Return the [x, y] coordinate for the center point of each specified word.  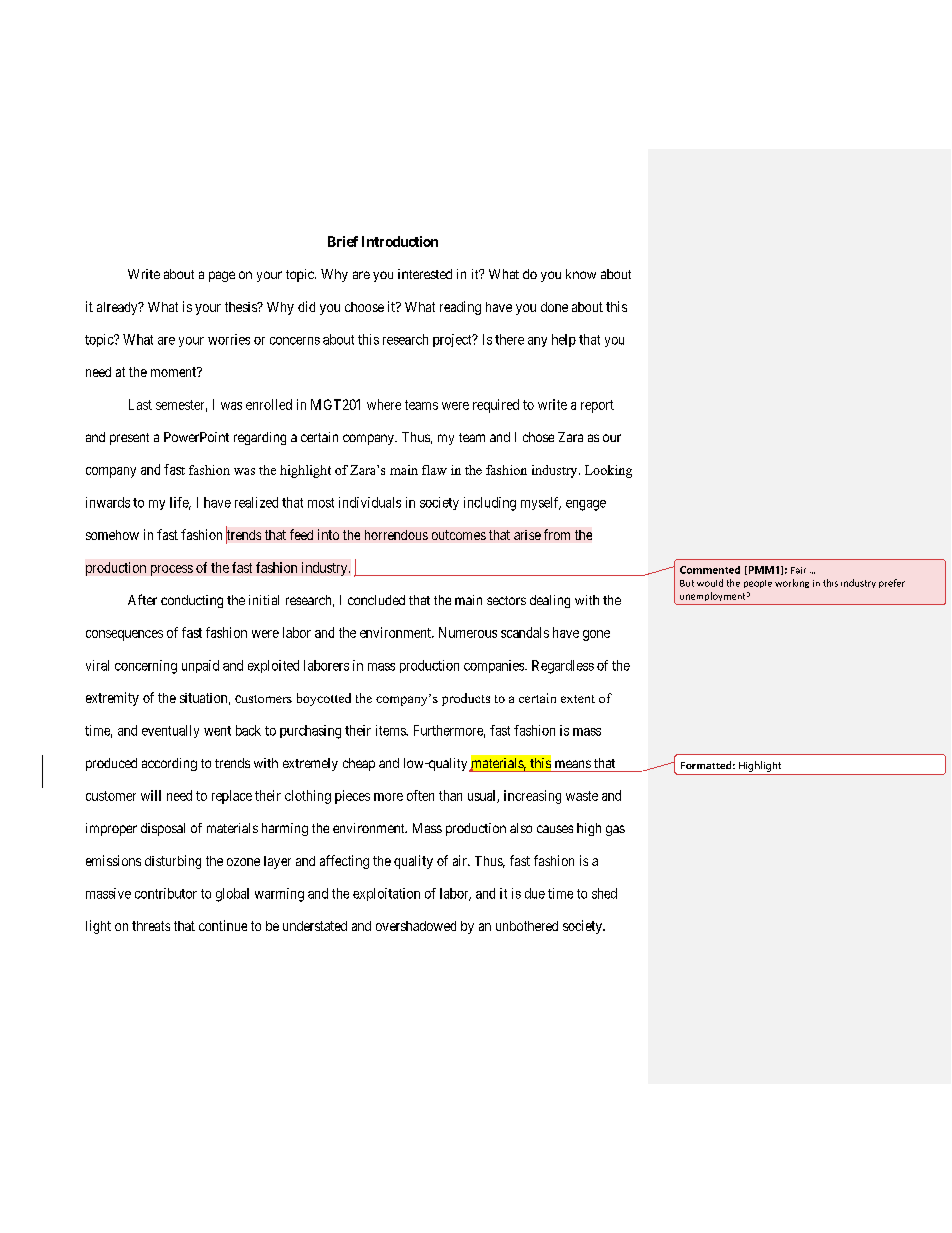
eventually [170, 731]
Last [140, 404]
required [496, 406]
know [581, 274]
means [573, 764]
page [222, 276]
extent [578, 699]
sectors [506, 600]
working [792, 583]
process [172, 570]
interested [425, 274]
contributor [166, 893]
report [597, 406]
